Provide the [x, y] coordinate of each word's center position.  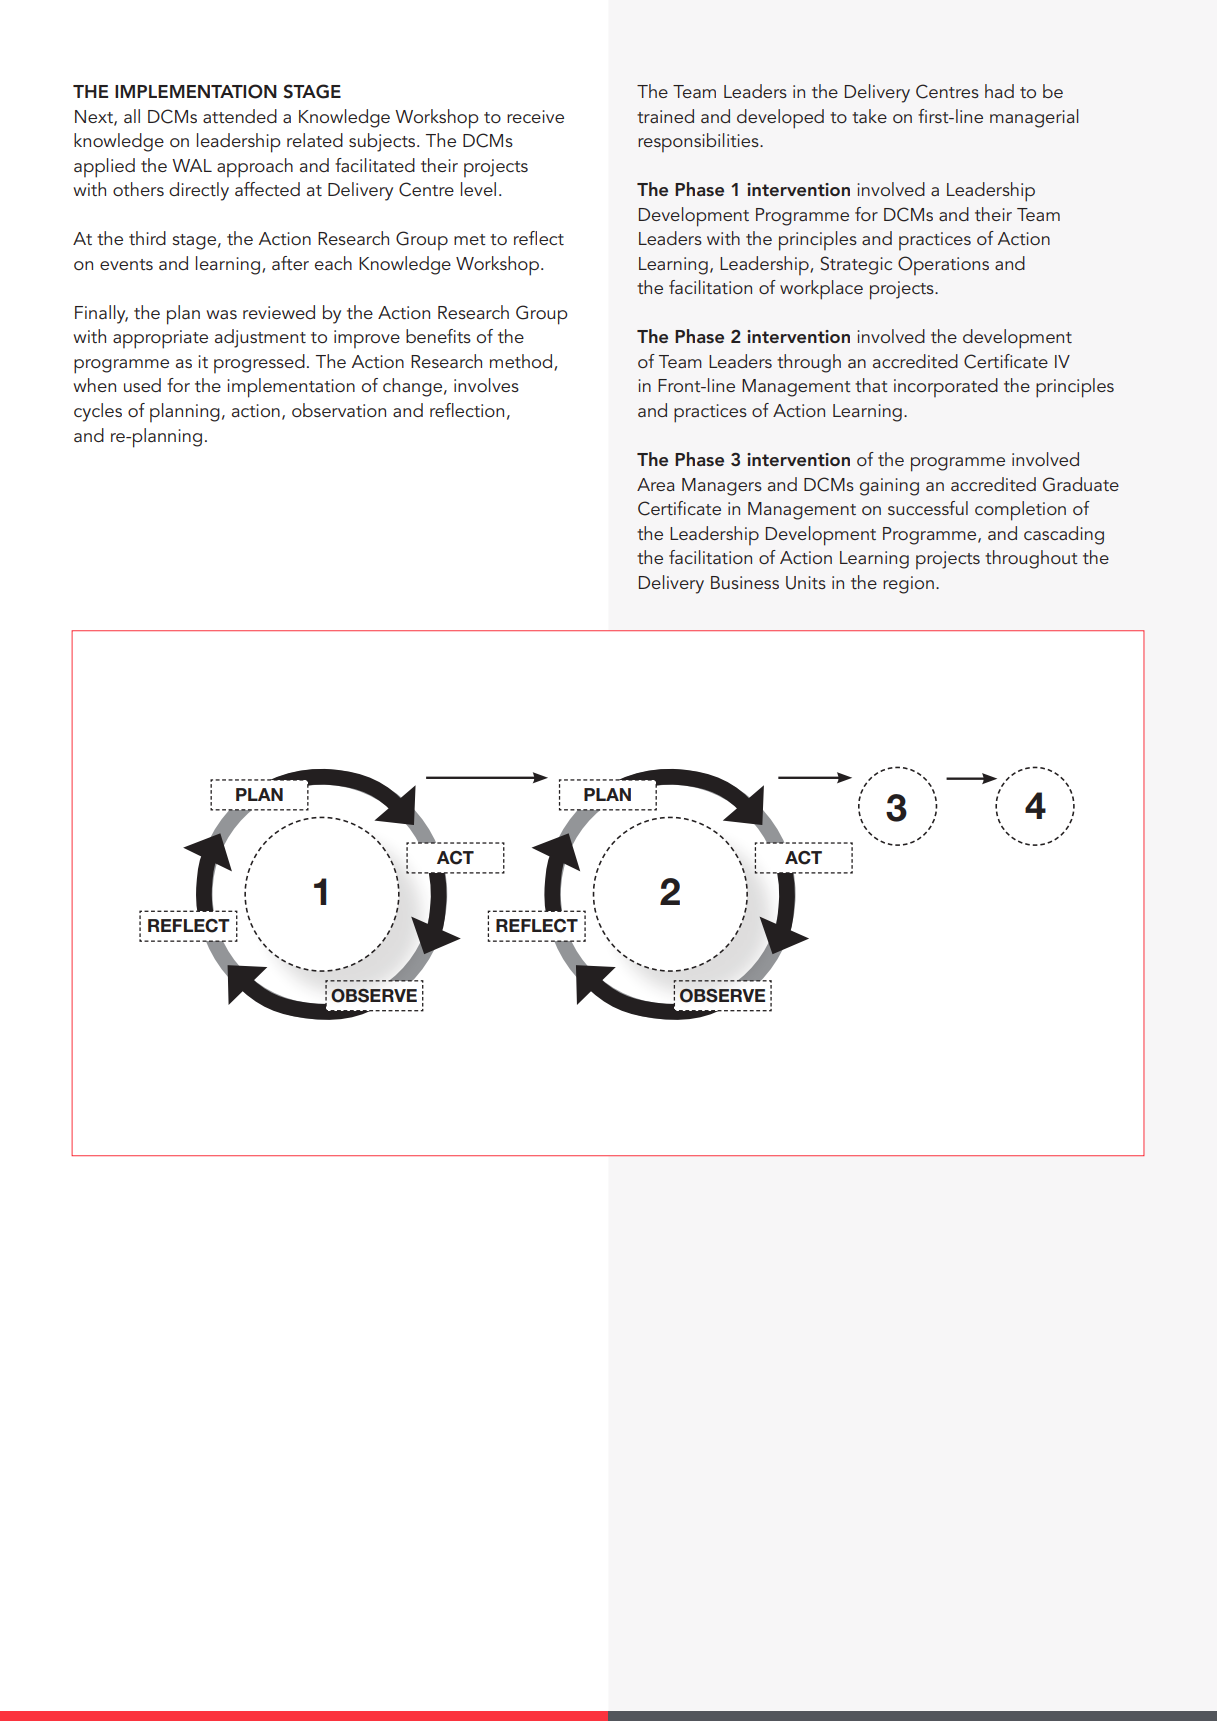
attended [240, 116]
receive [535, 116]
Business [745, 582]
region [908, 585]
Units [806, 583]
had [999, 91]
